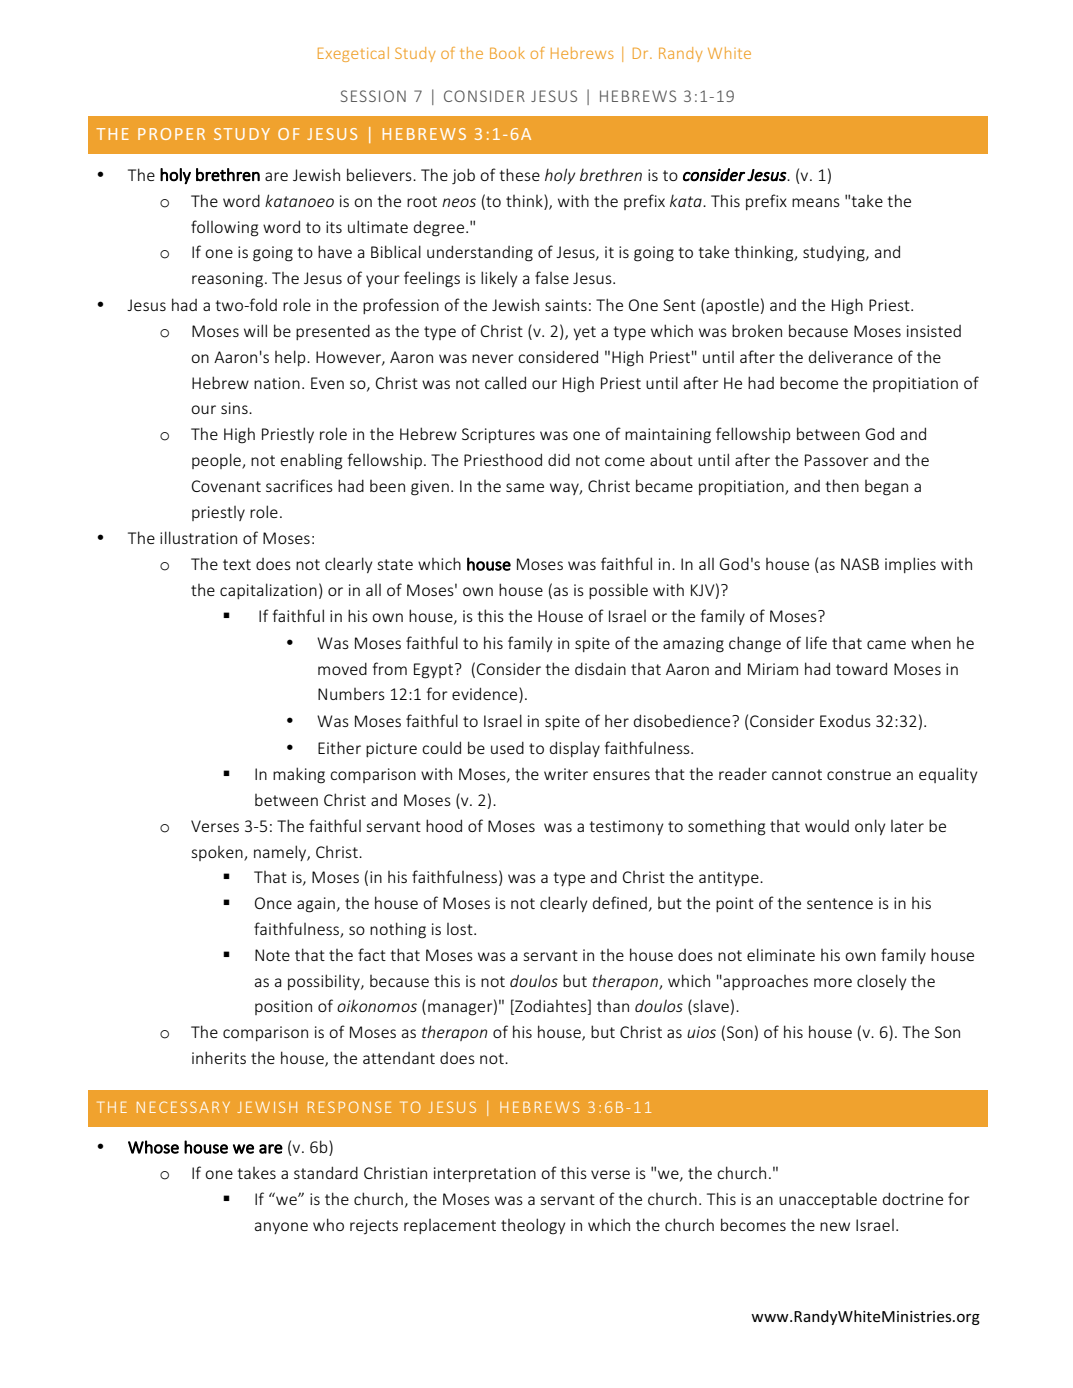 The image size is (1073, 1388). I want to click on means, so click(816, 202).
